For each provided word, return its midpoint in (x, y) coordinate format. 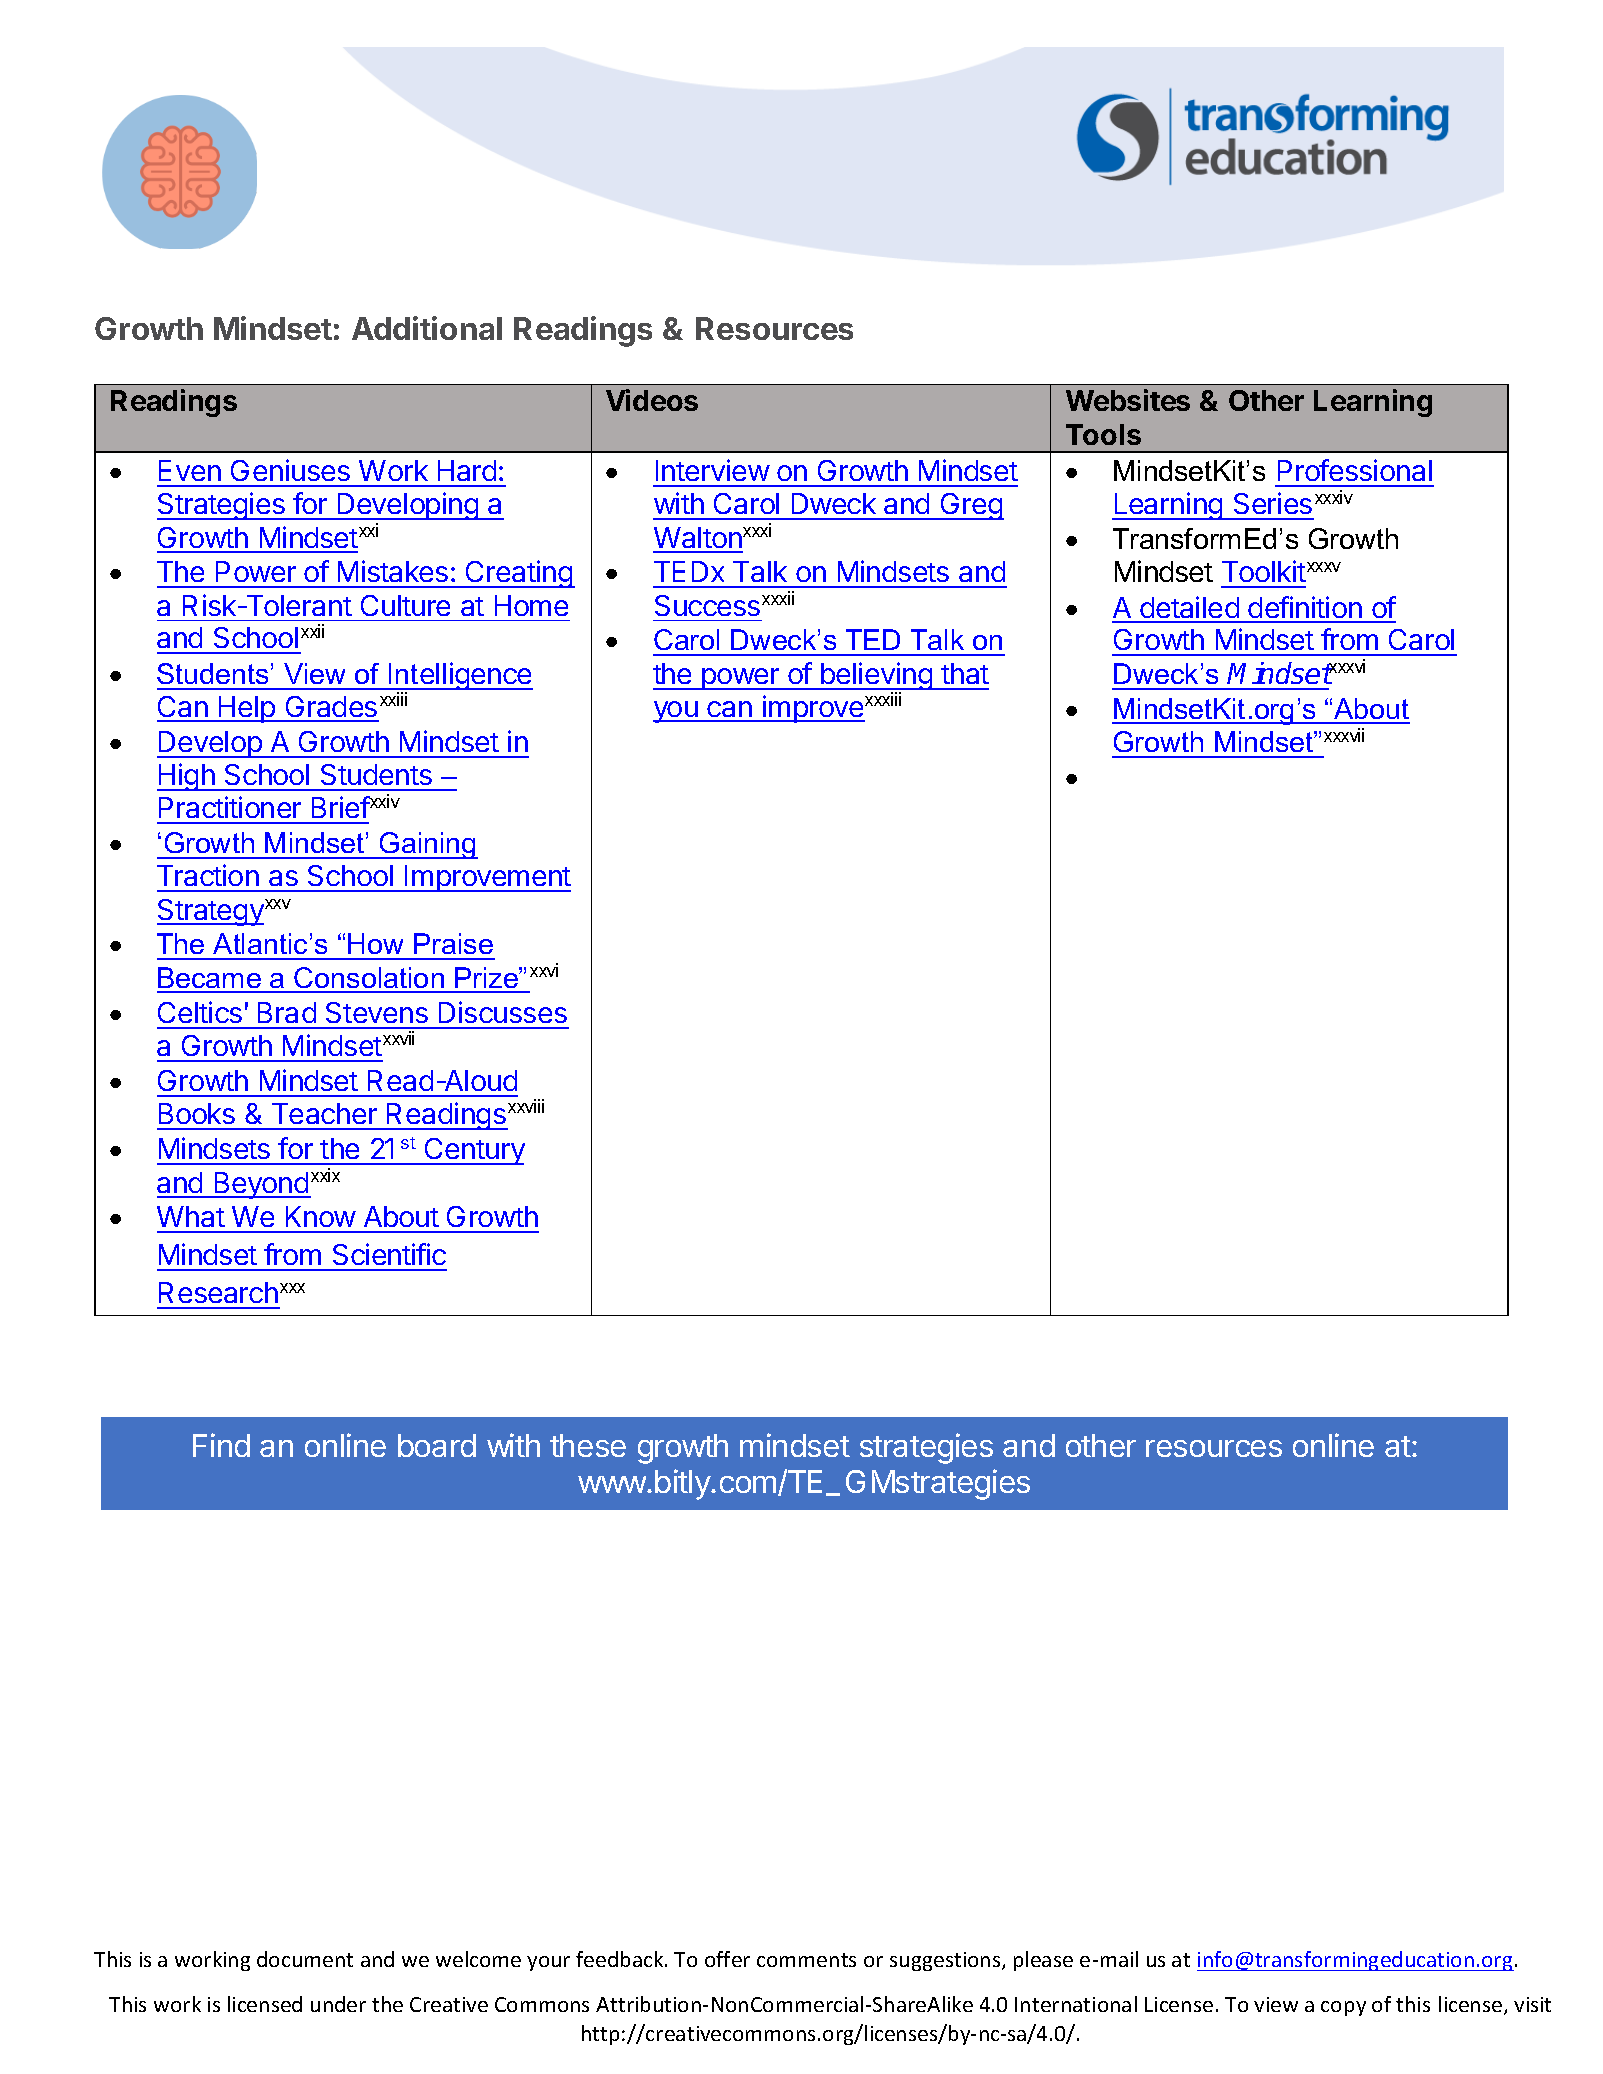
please (1043, 1961)
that (965, 673)
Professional (1355, 470)
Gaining (428, 845)
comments (806, 1960)
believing (876, 677)
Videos (652, 400)
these (588, 1445)
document (305, 1959)
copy (1343, 2008)
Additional (427, 328)
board (437, 1445)
